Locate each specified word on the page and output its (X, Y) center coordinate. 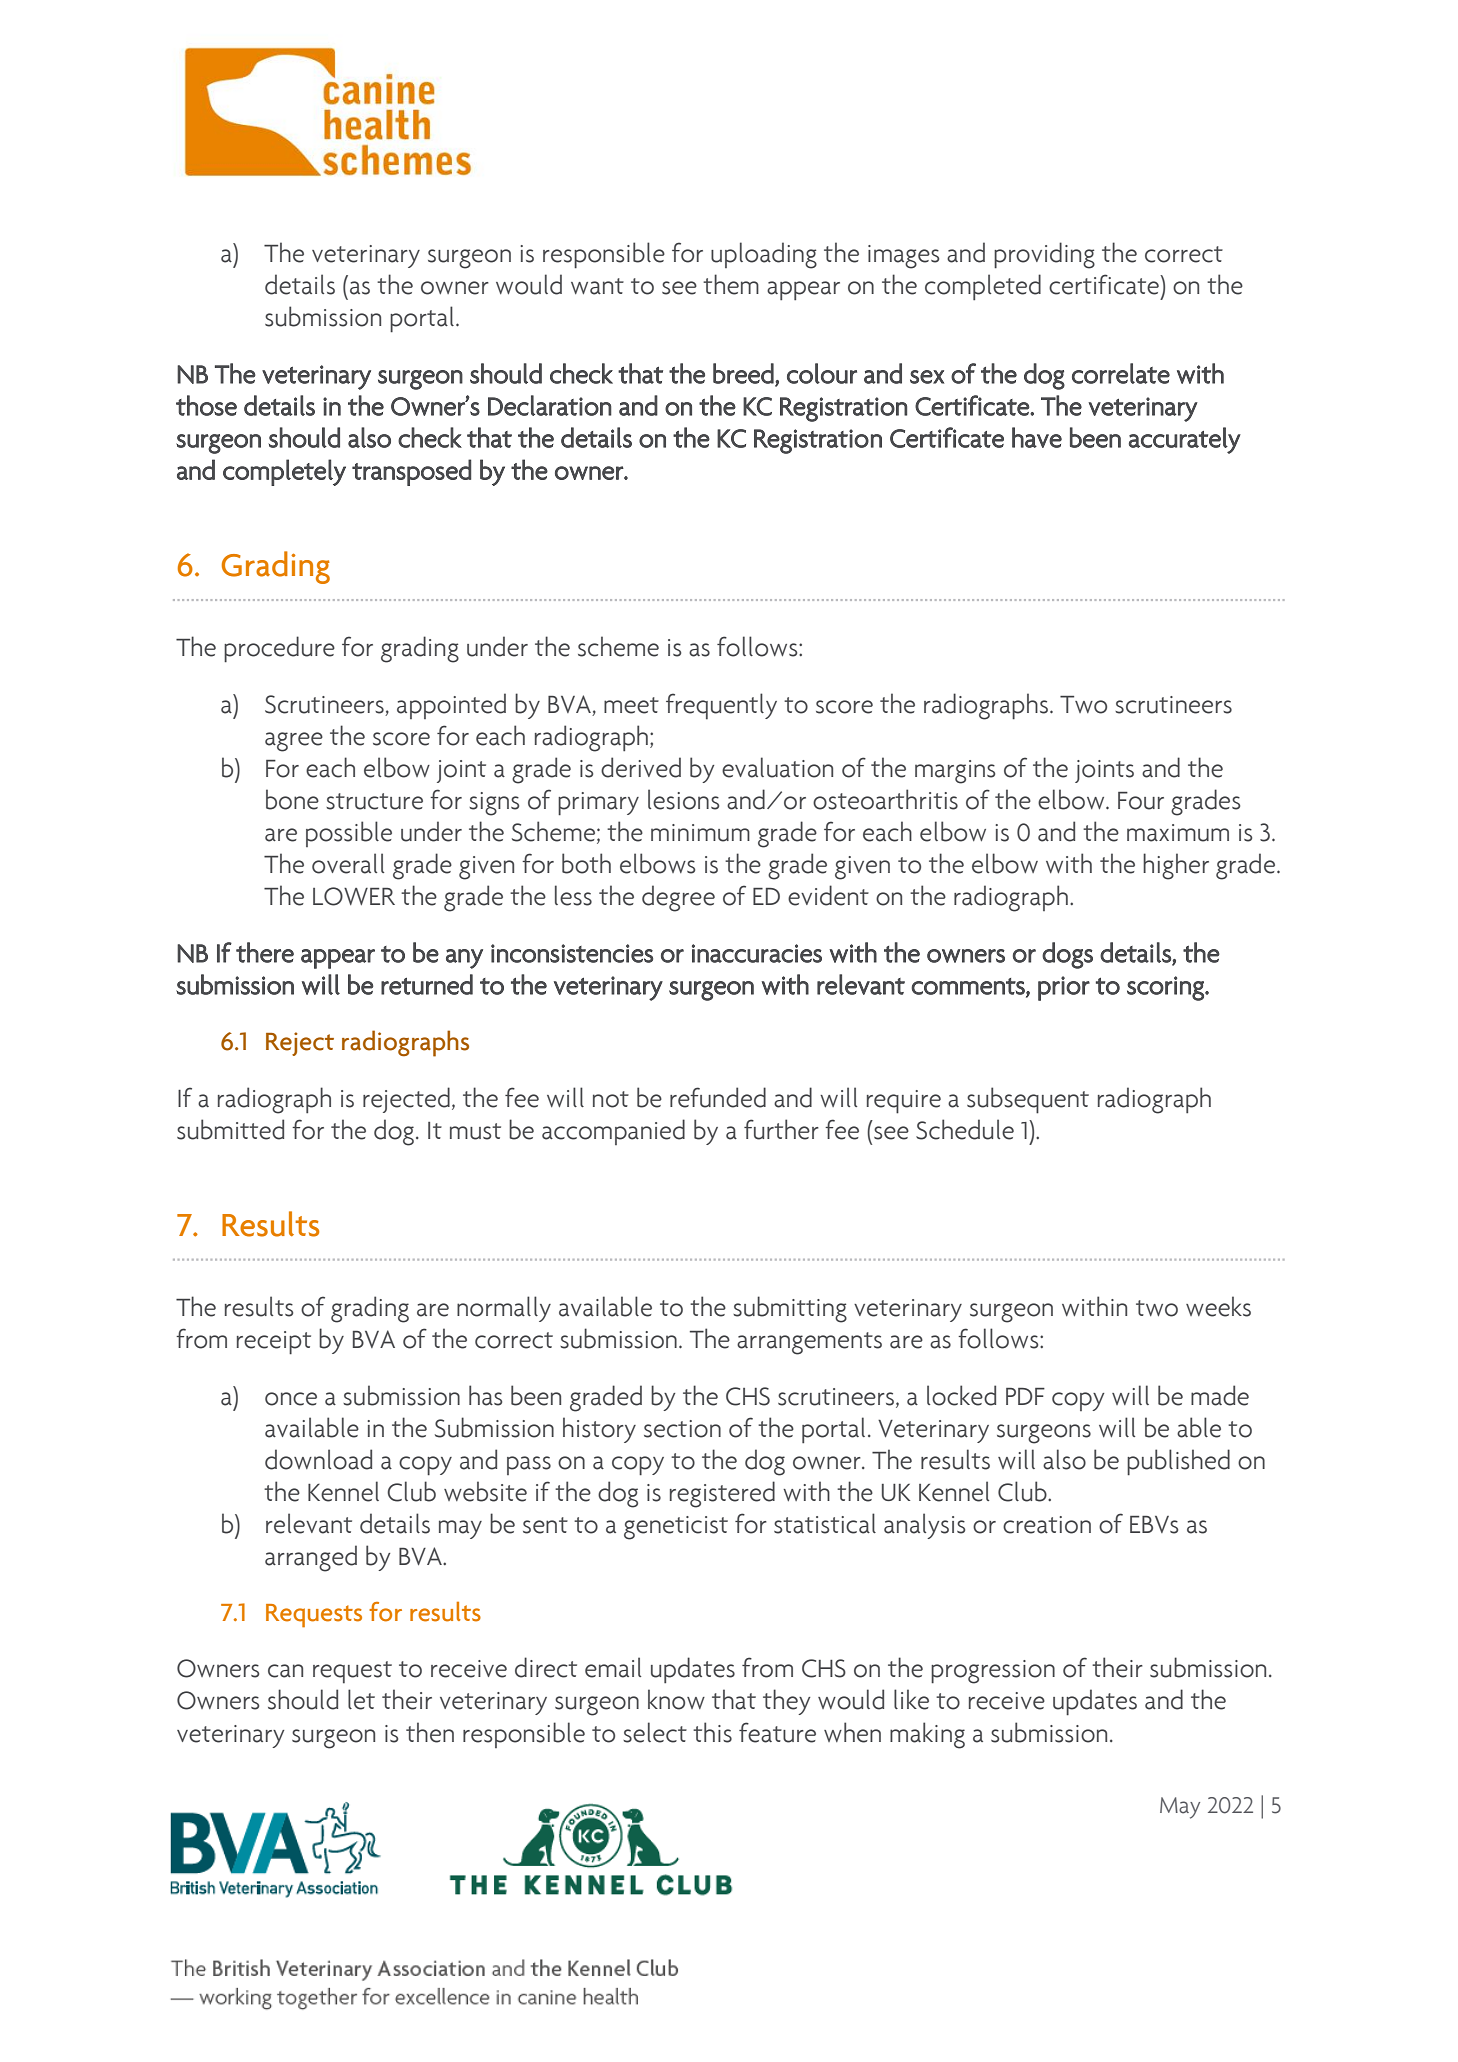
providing (1044, 255)
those (206, 405)
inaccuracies (757, 953)
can (285, 1671)
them (731, 284)
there (265, 952)
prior (1064, 988)
